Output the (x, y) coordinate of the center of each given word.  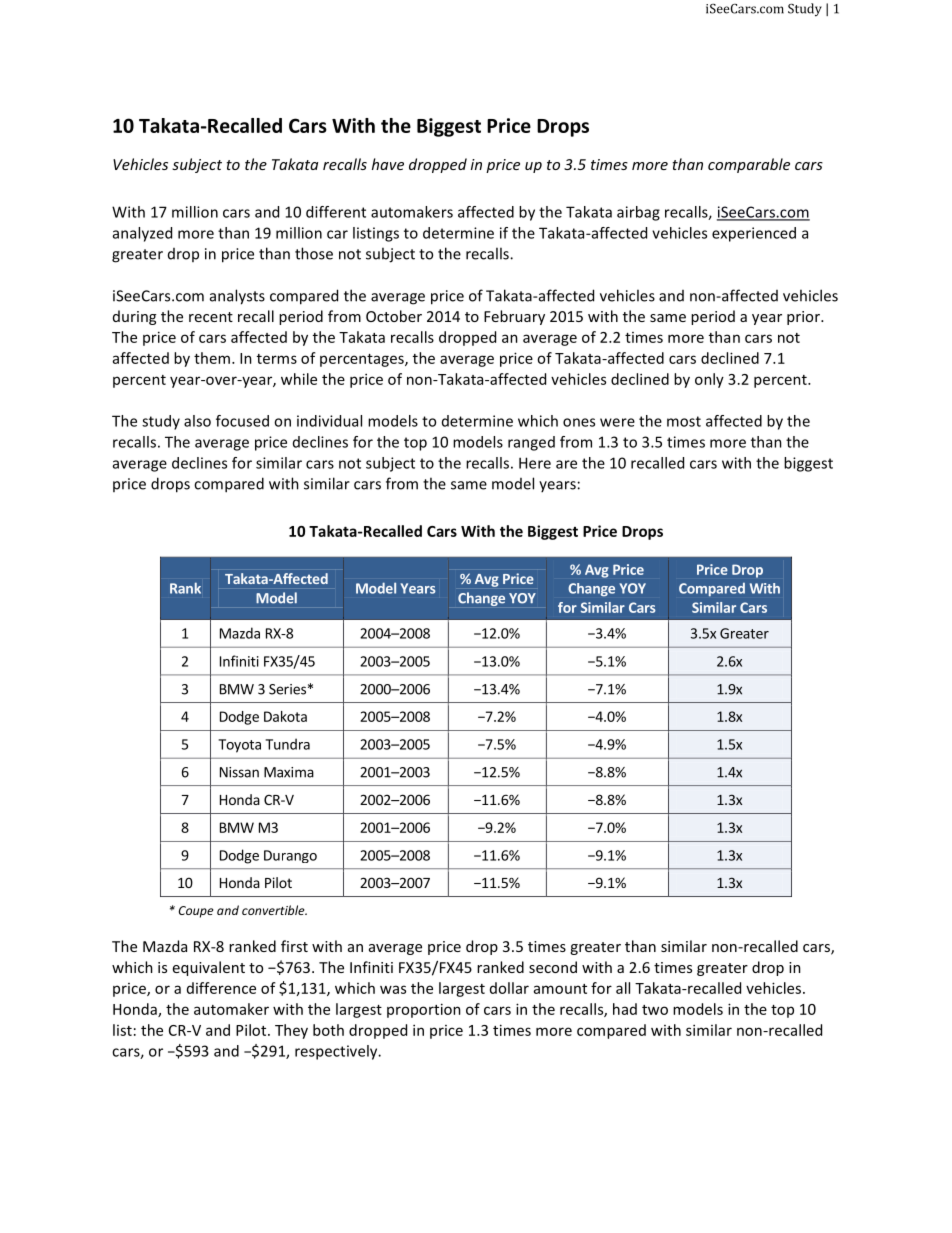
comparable (749, 165)
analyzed (142, 234)
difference (221, 988)
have (388, 164)
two (655, 1010)
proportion (424, 1010)
